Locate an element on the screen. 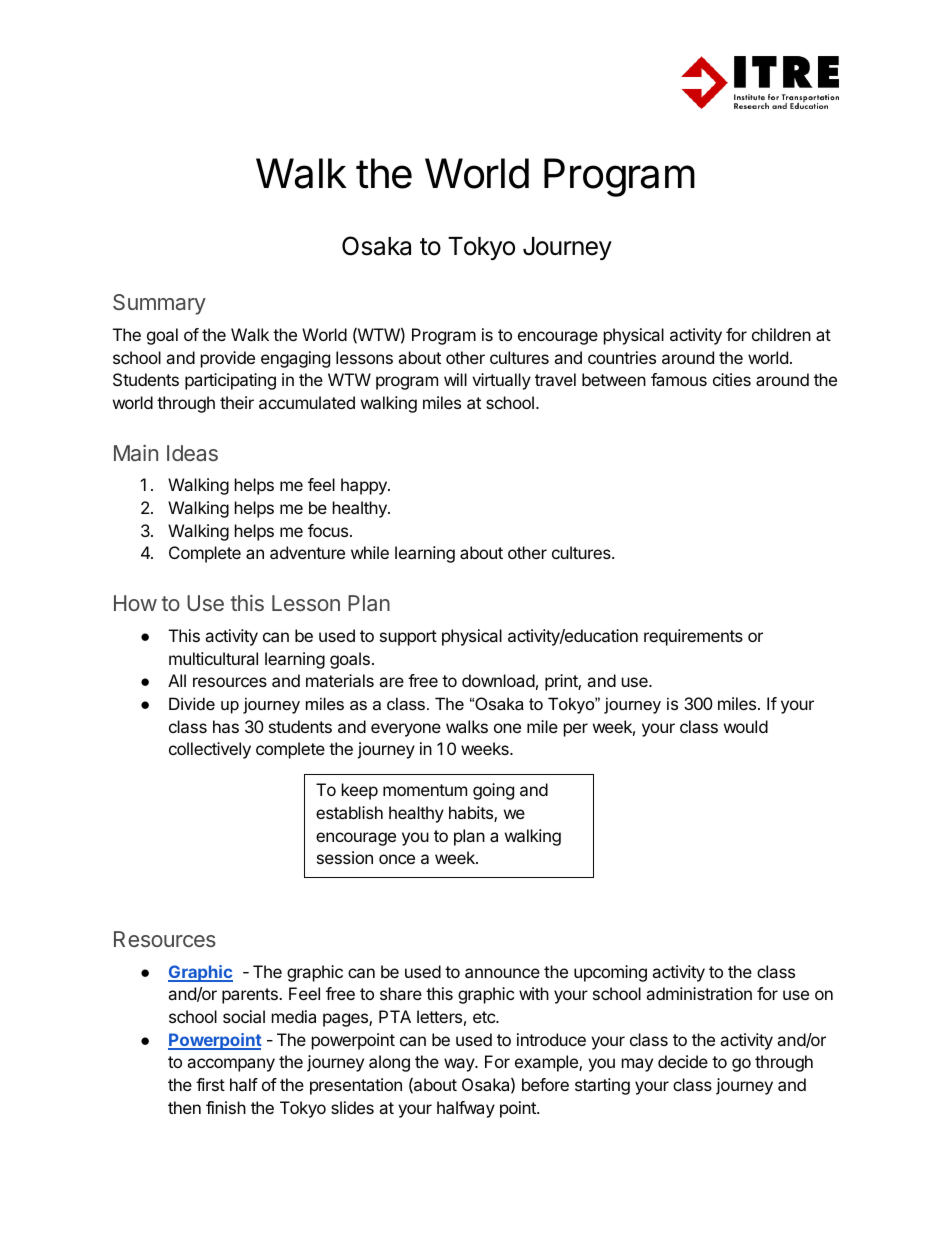  children is located at coordinates (781, 334).
